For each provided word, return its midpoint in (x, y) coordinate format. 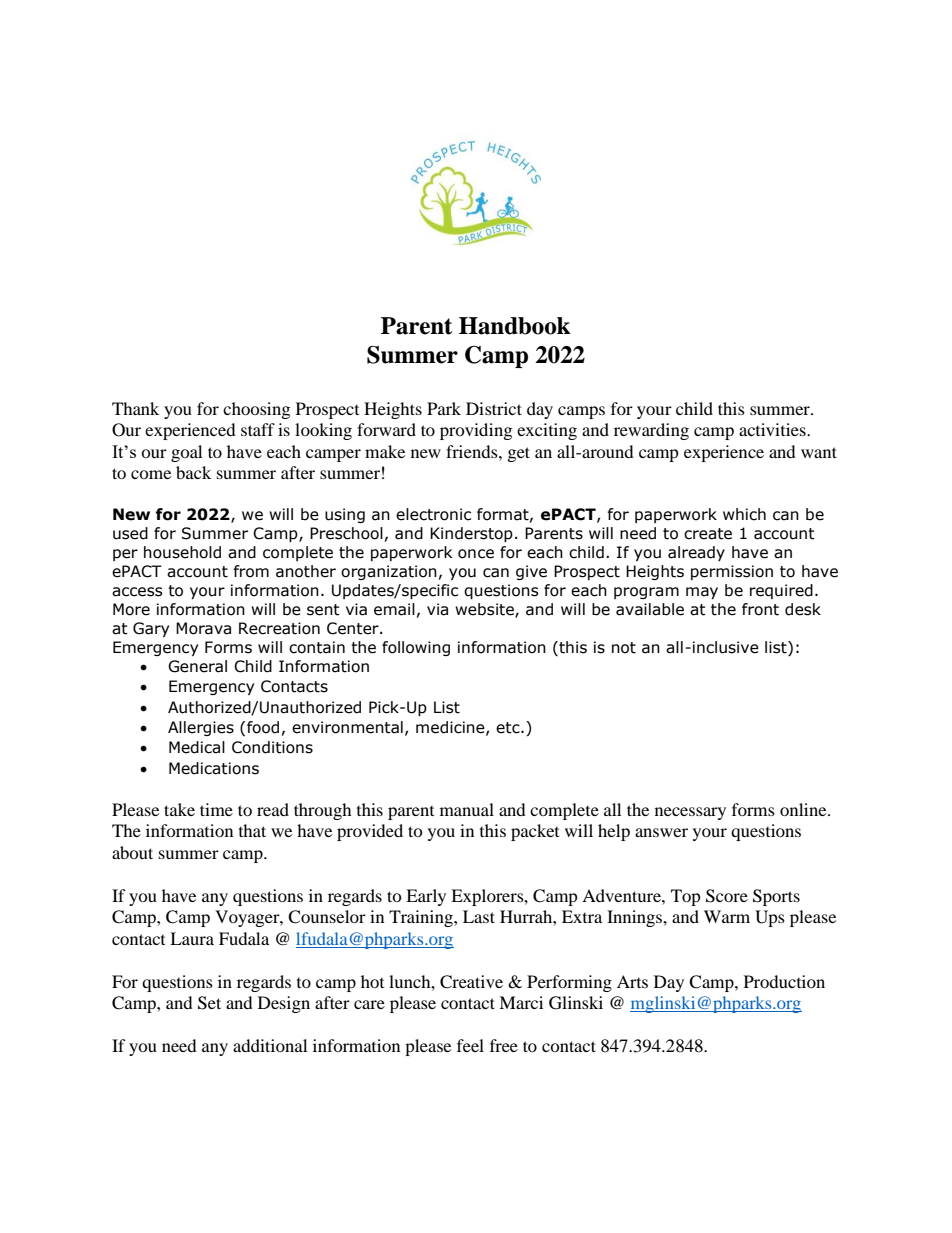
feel (470, 1045)
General (197, 666)
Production (784, 981)
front (760, 609)
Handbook (515, 326)
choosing (256, 410)
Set (209, 1003)
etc (509, 728)
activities (773, 429)
